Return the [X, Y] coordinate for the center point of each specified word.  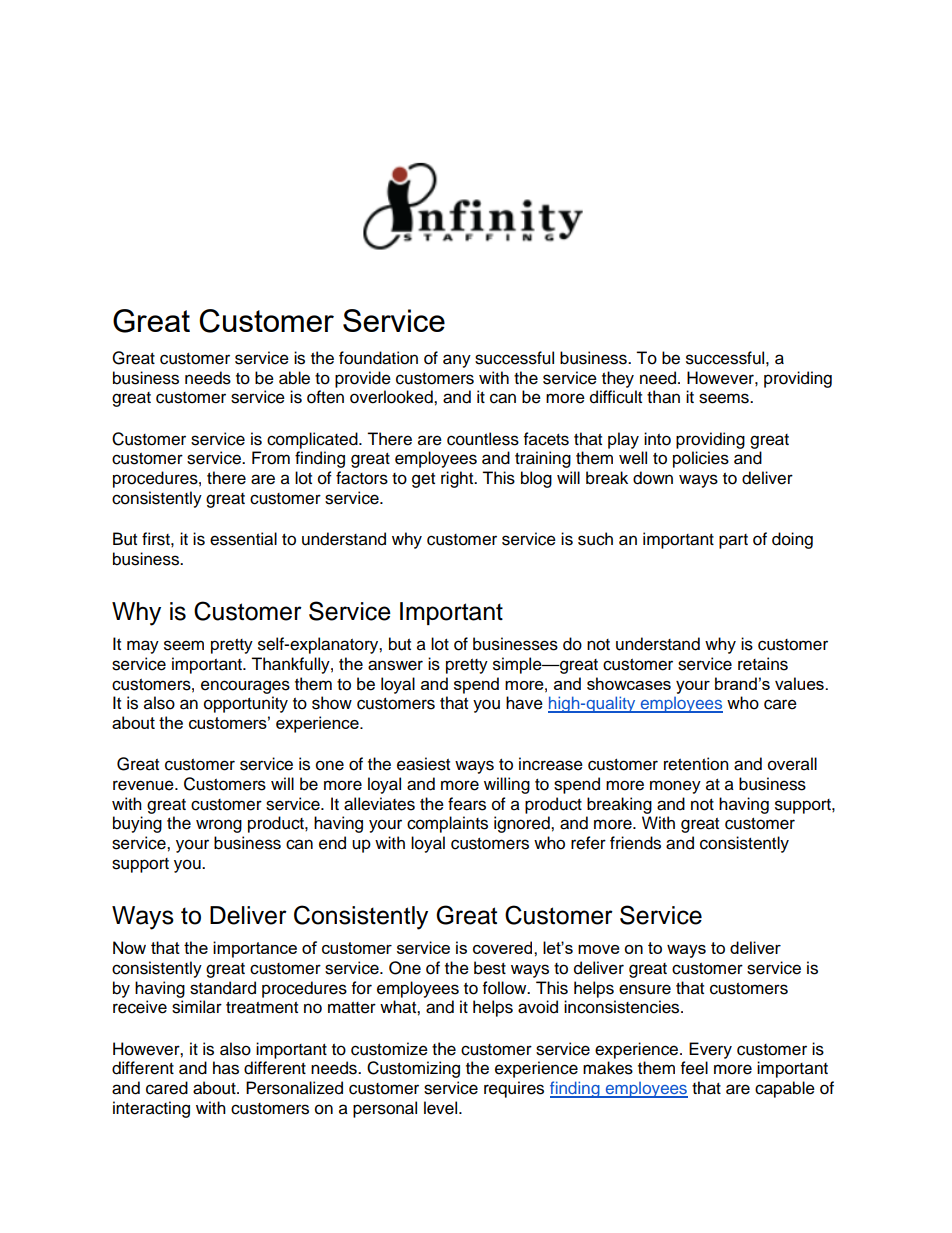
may [143, 647]
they [618, 379]
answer [395, 665]
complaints [447, 824]
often [325, 397]
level [442, 1108]
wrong [219, 826]
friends [635, 843]
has [226, 1068]
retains [763, 664]
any [457, 361]
